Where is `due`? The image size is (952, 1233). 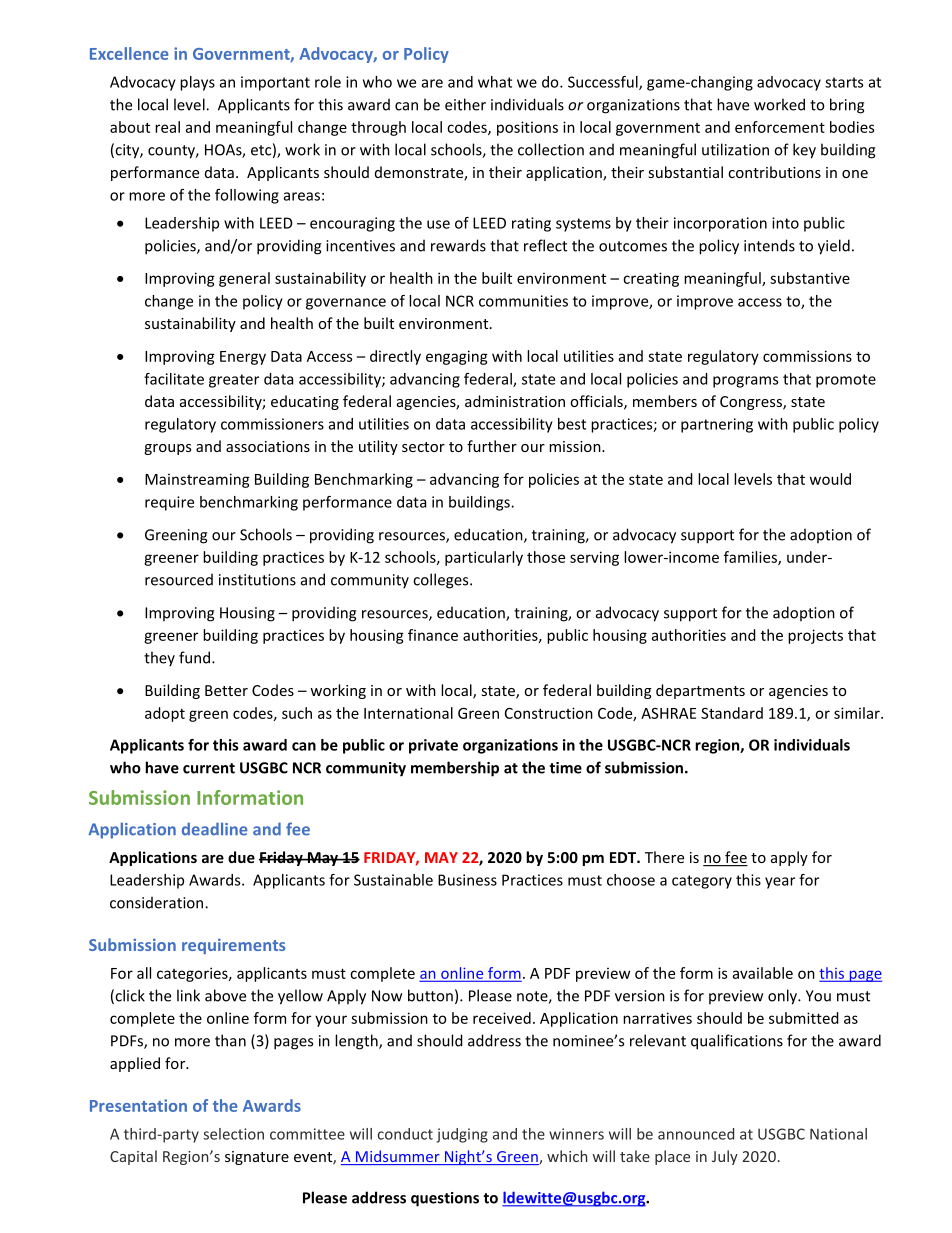 due is located at coordinates (241, 857).
